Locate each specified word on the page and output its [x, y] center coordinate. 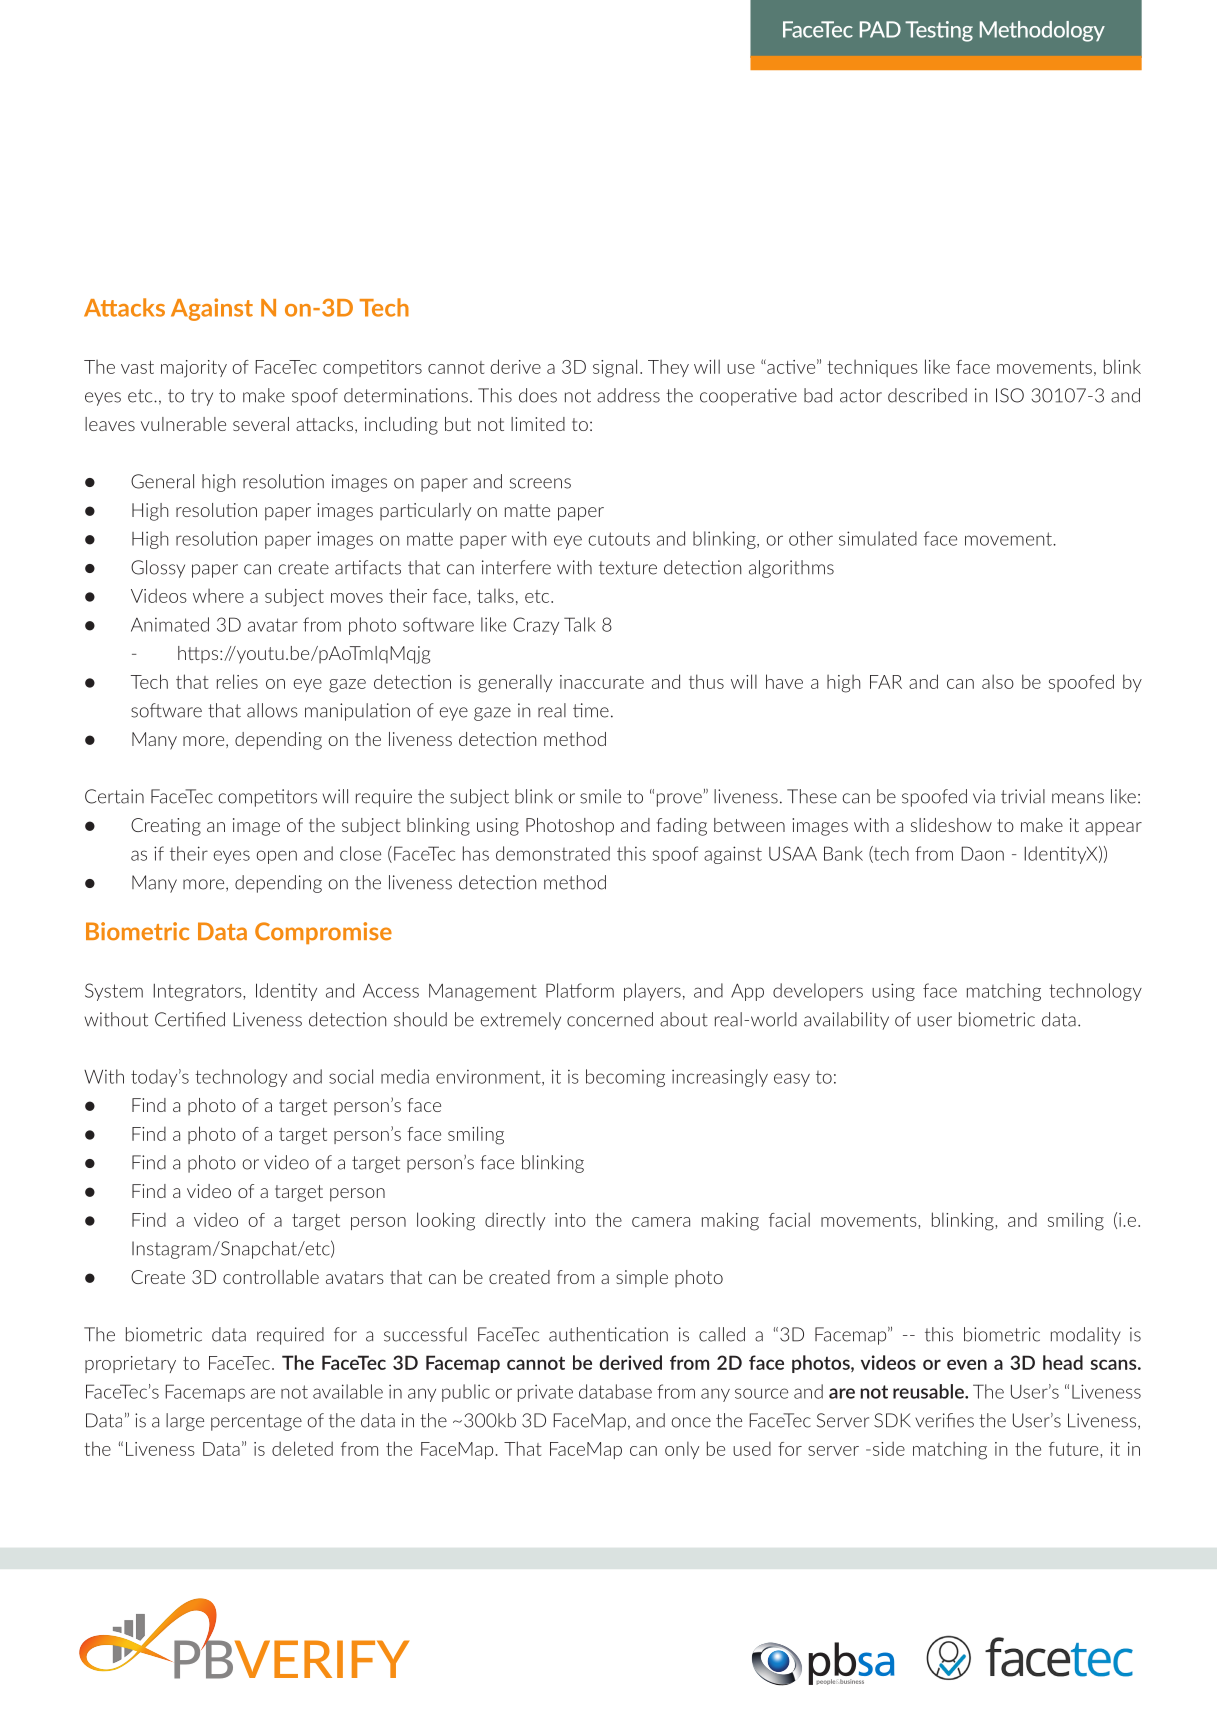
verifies [944, 1420]
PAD [880, 29]
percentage [256, 1422]
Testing [939, 31]
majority [194, 369]
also [998, 681]
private [545, 1393]
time [591, 710]
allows [272, 710]
